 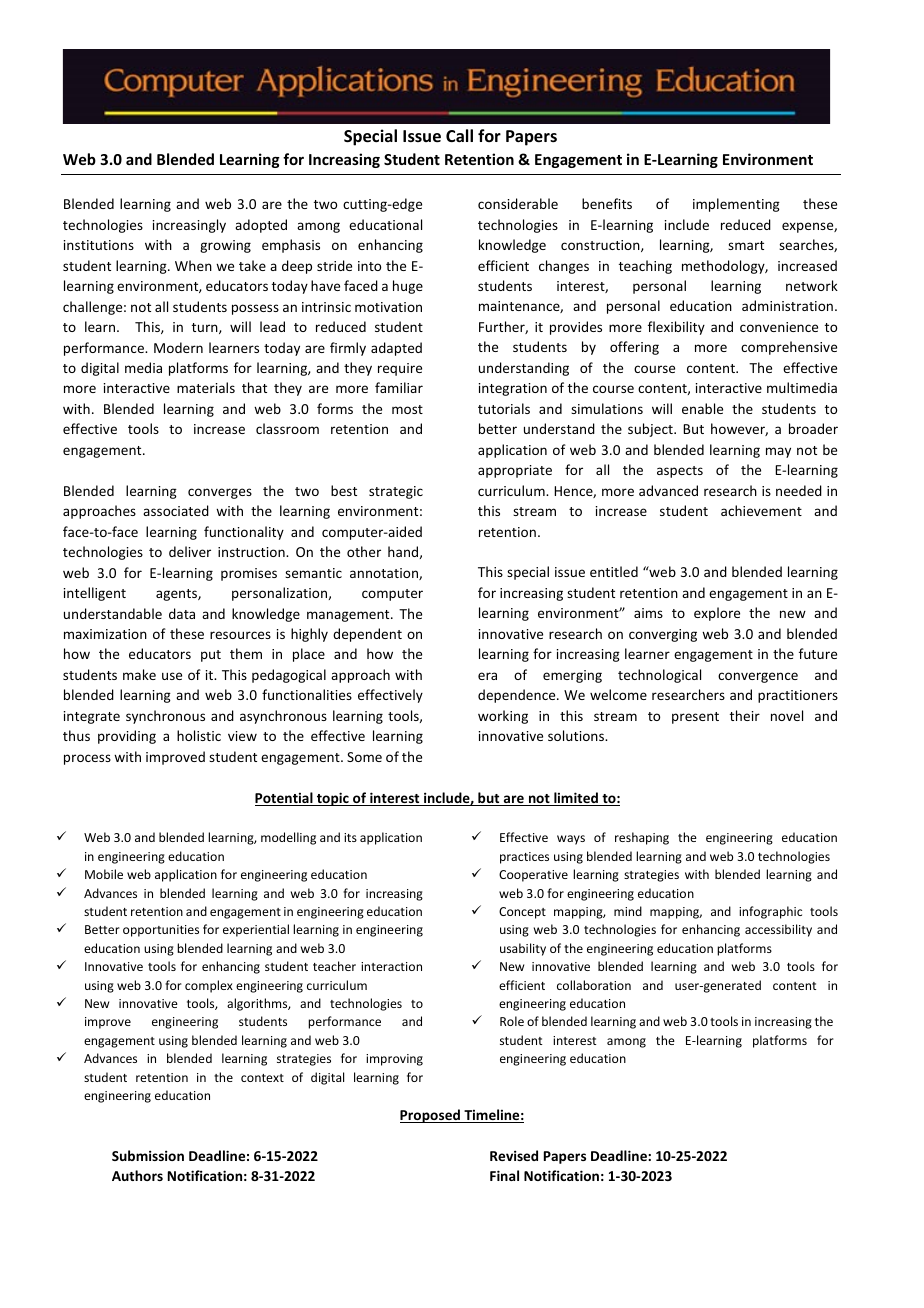 I want to click on Mobile, so click(x=104, y=874).
